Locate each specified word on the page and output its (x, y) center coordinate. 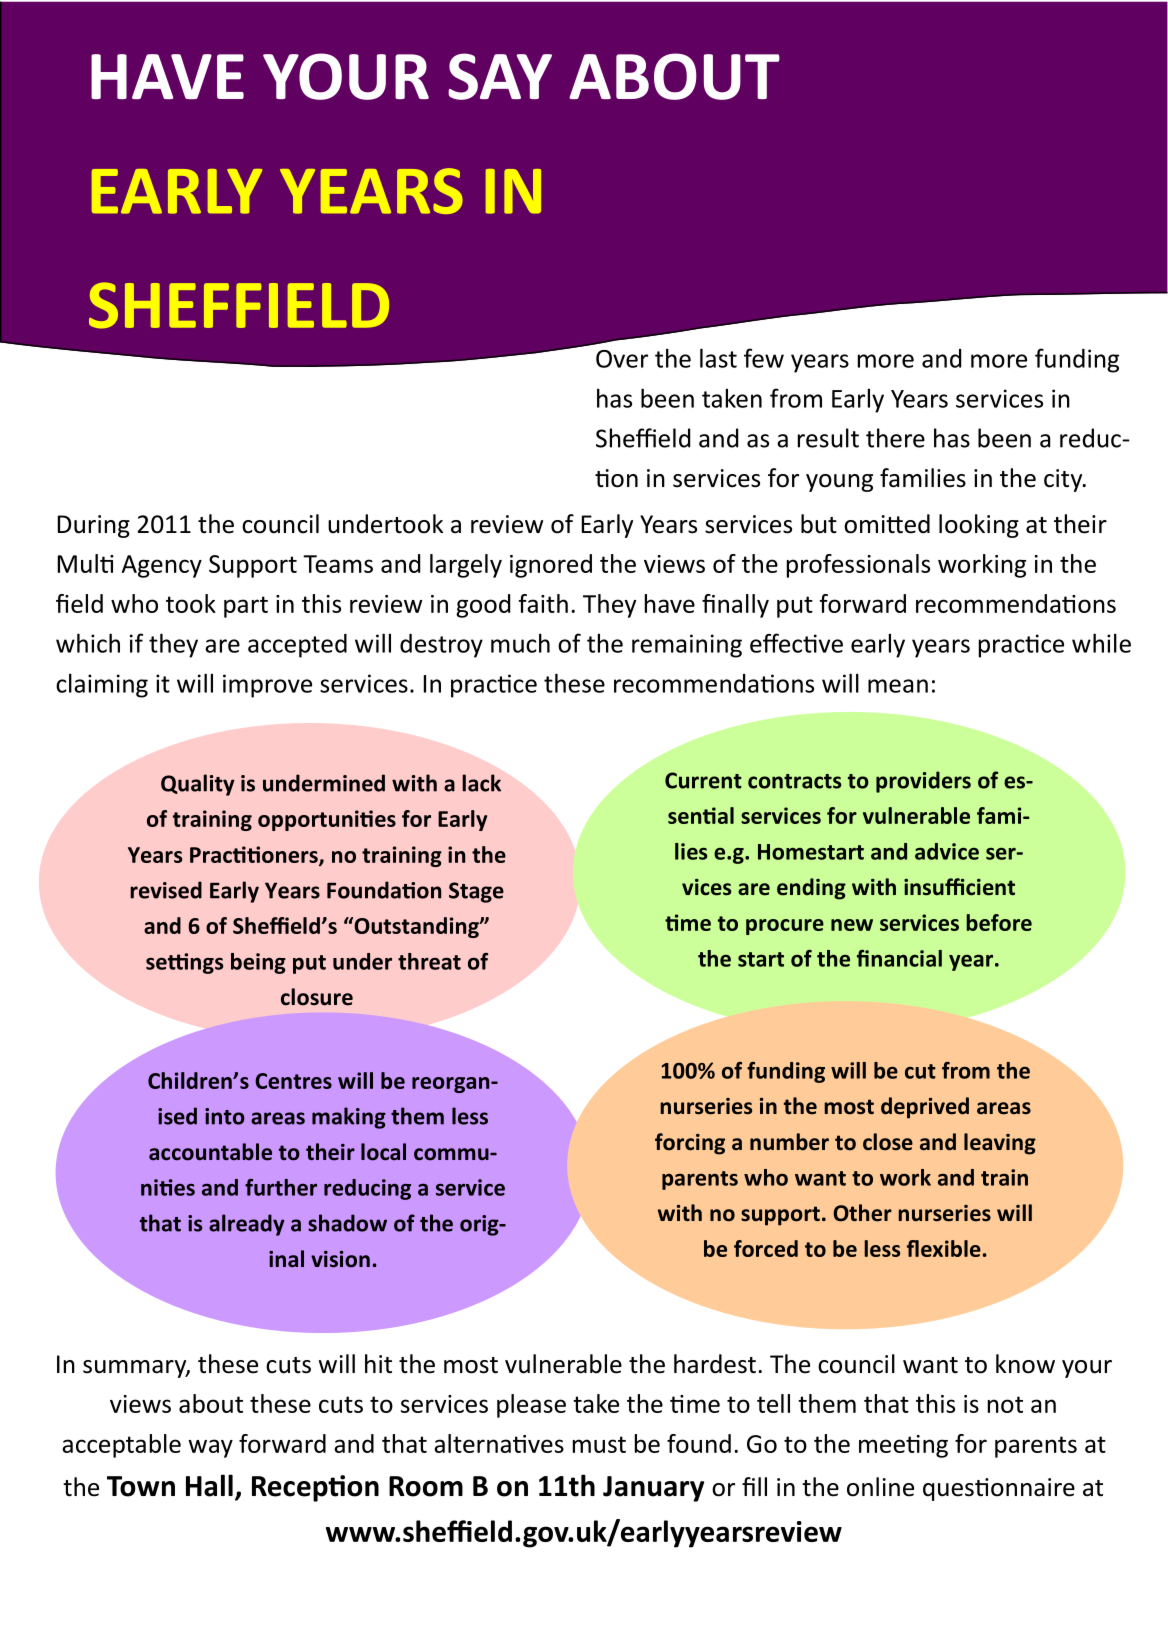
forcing (690, 1144)
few (764, 358)
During (94, 526)
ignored (551, 566)
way (210, 1448)
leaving (1000, 1144)
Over (622, 359)
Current (703, 780)
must (599, 1444)
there (895, 438)
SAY (500, 76)
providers (923, 782)
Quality (198, 785)
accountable (210, 1152)
